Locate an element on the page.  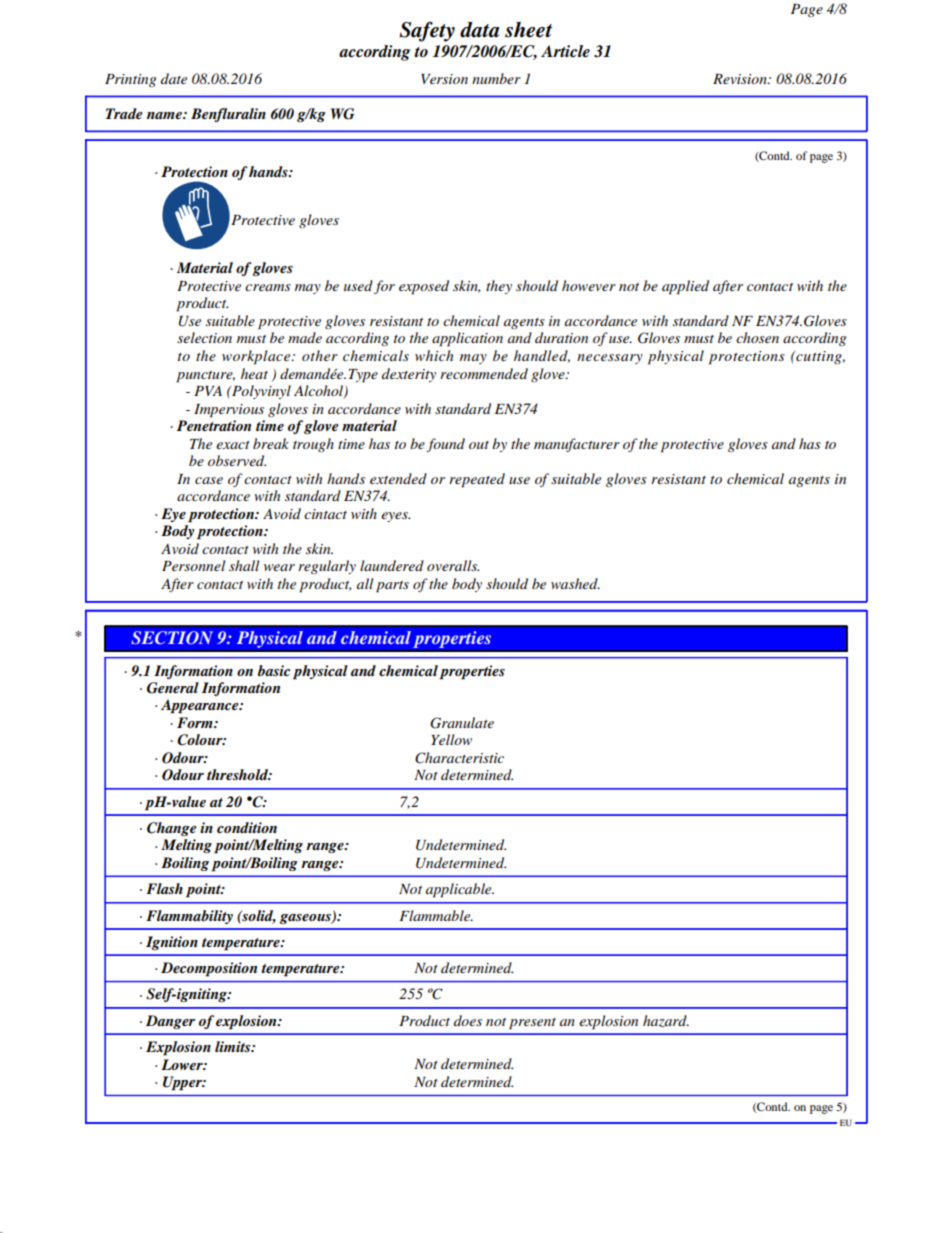
Granulate is located at coordinates (462, 723).
